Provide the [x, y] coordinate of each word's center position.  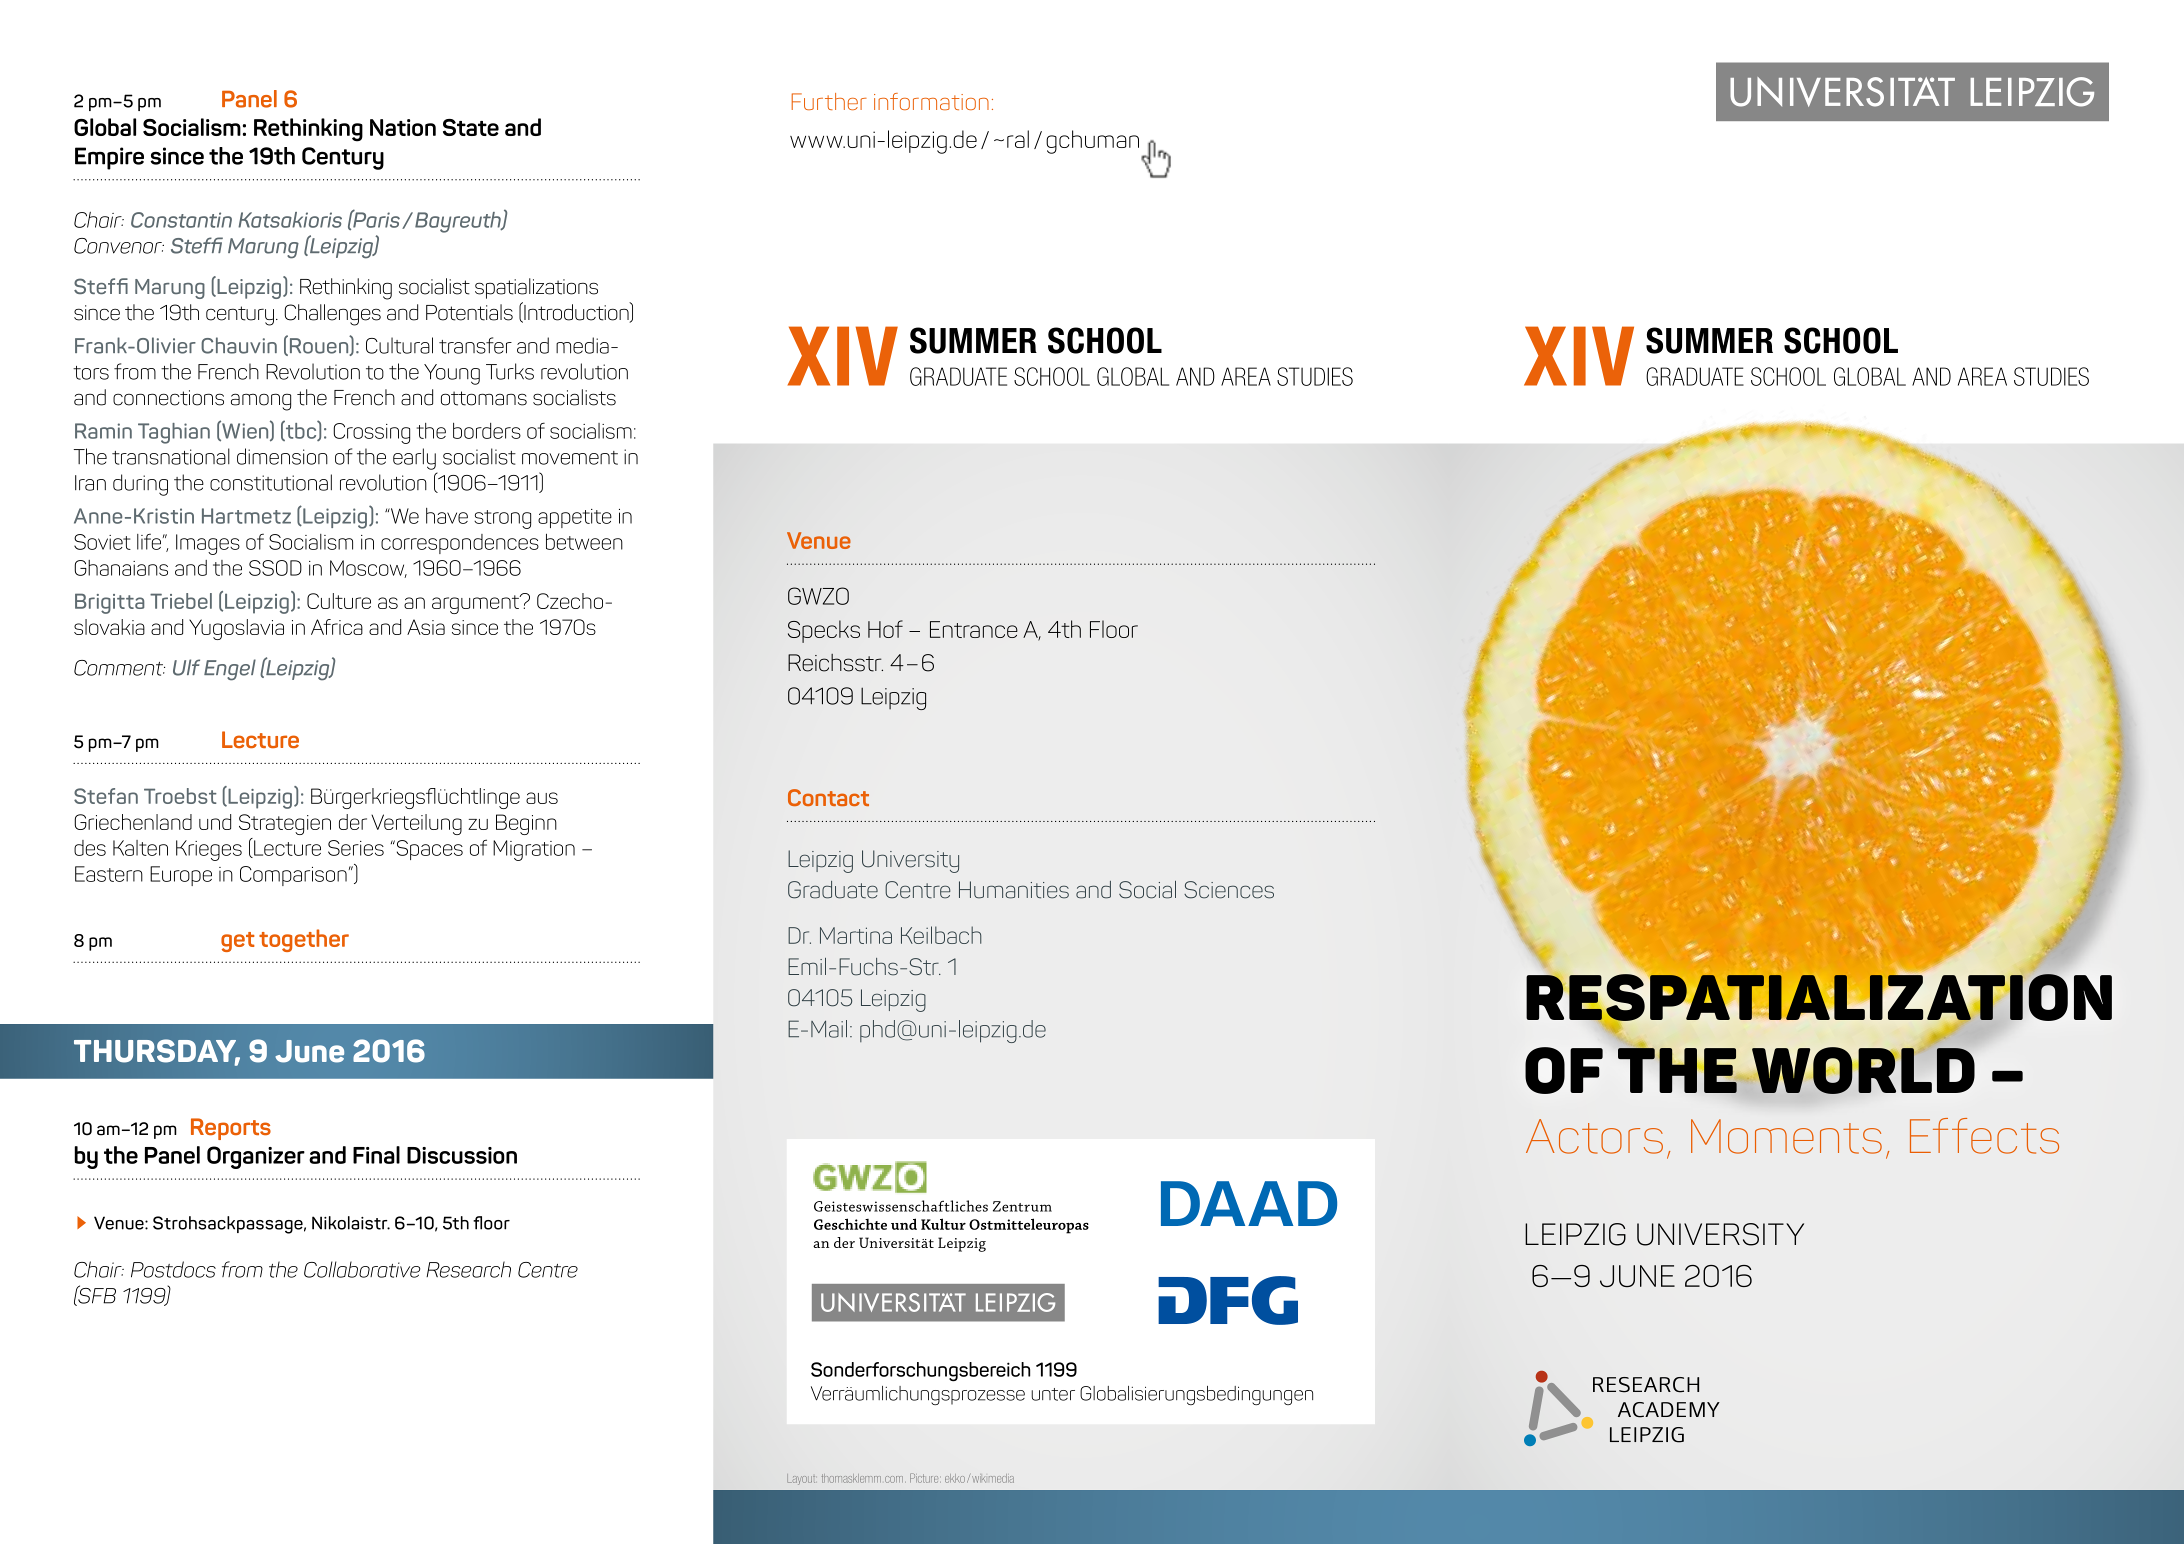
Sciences [1229, 890]
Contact [828, 797]
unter [1053, 1394]
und [215, 822]
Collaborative [362, 1269]
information [931, 101]
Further [829, 101]
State [471, 127]
